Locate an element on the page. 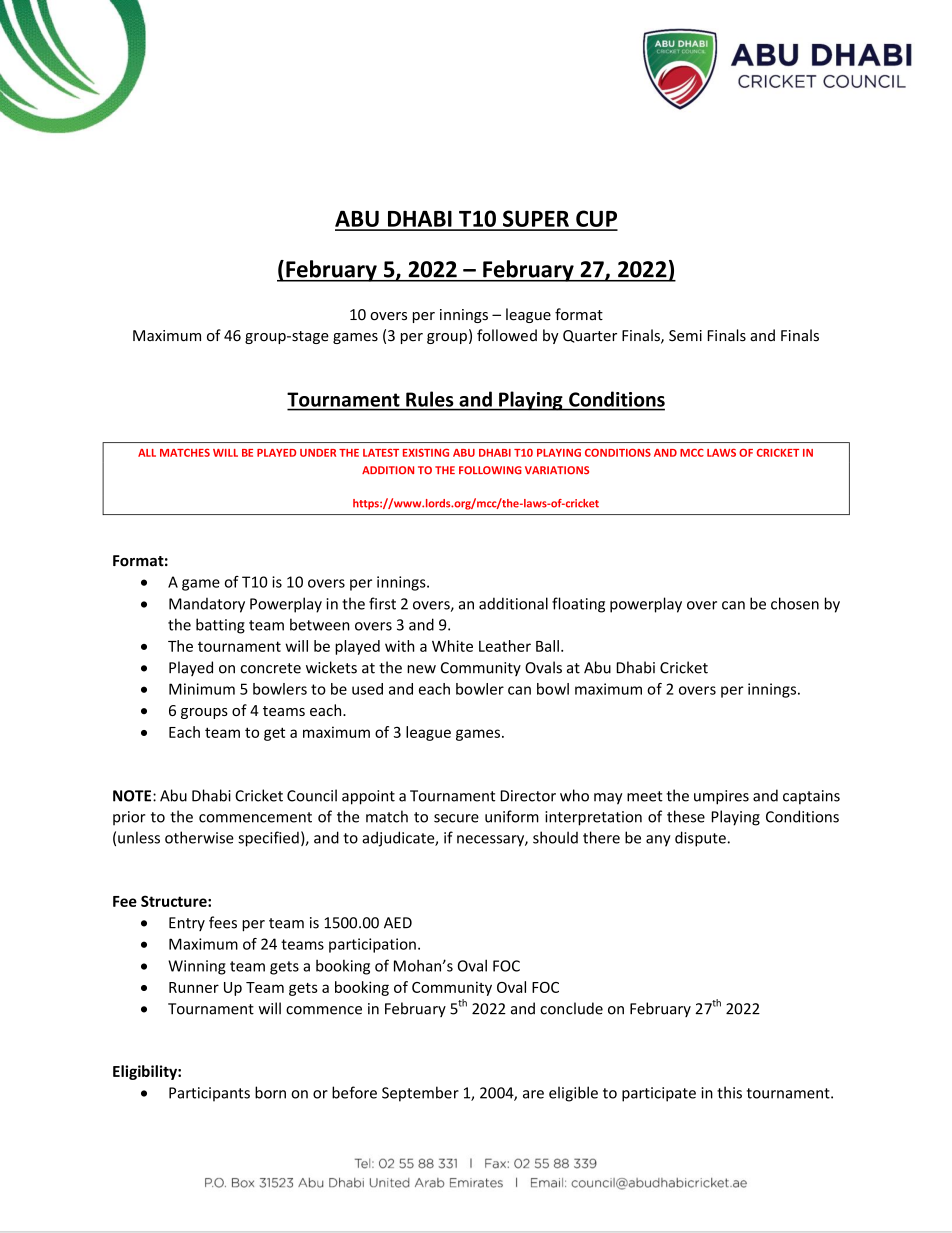 This page has height=1233, width=952. umpires is located at coordinates (721, 797).
